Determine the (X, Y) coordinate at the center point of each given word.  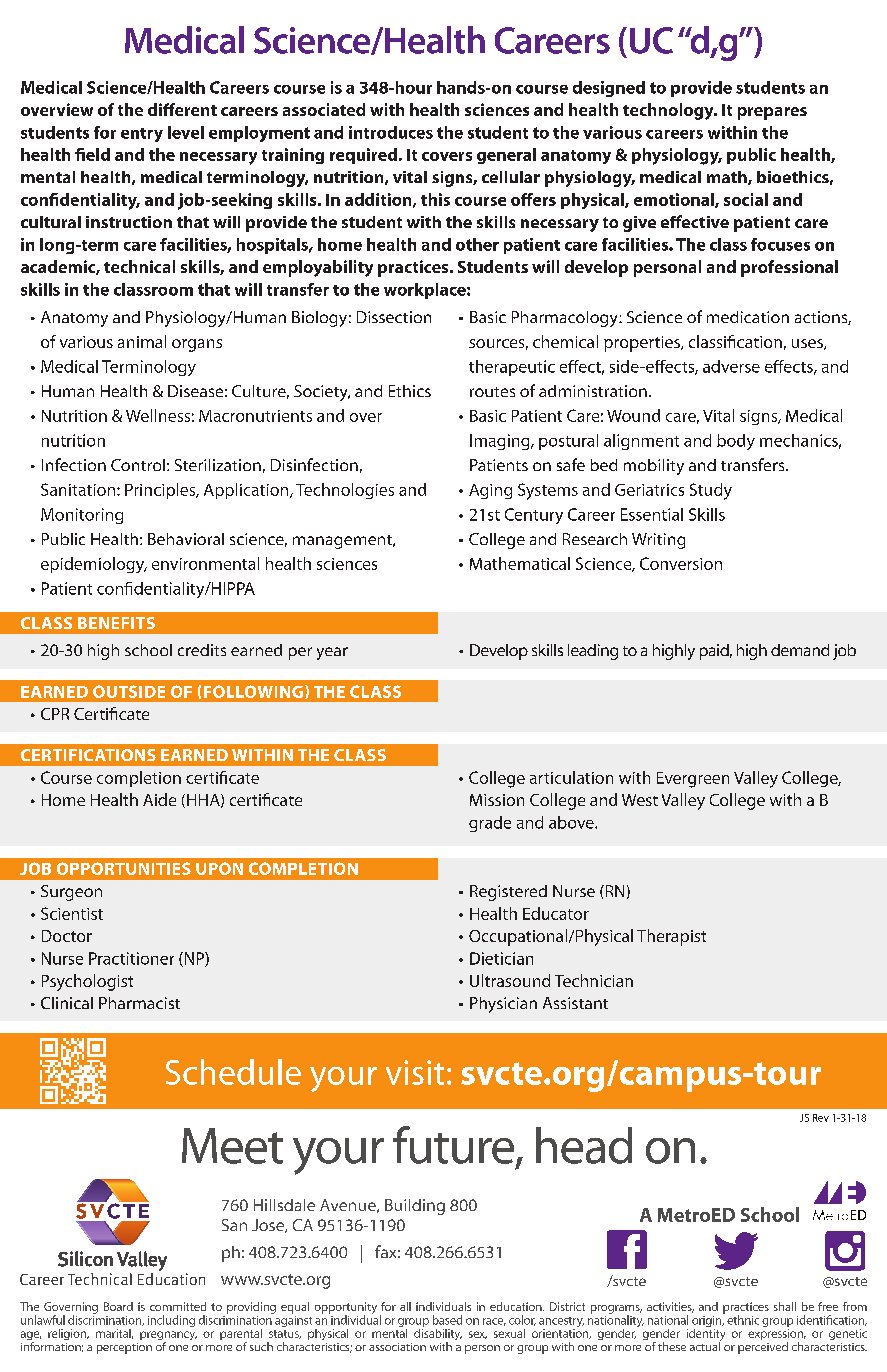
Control (138, 465)
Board (118, 1306)
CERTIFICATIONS (88, 755)
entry (142, 135)
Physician (503, 1005)
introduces (391, 132)
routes (492, 392)
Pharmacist (139, 1003)
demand (800, 650)
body (736, 442)
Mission (497, 800)
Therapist (671, 937)
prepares (772, 113)
